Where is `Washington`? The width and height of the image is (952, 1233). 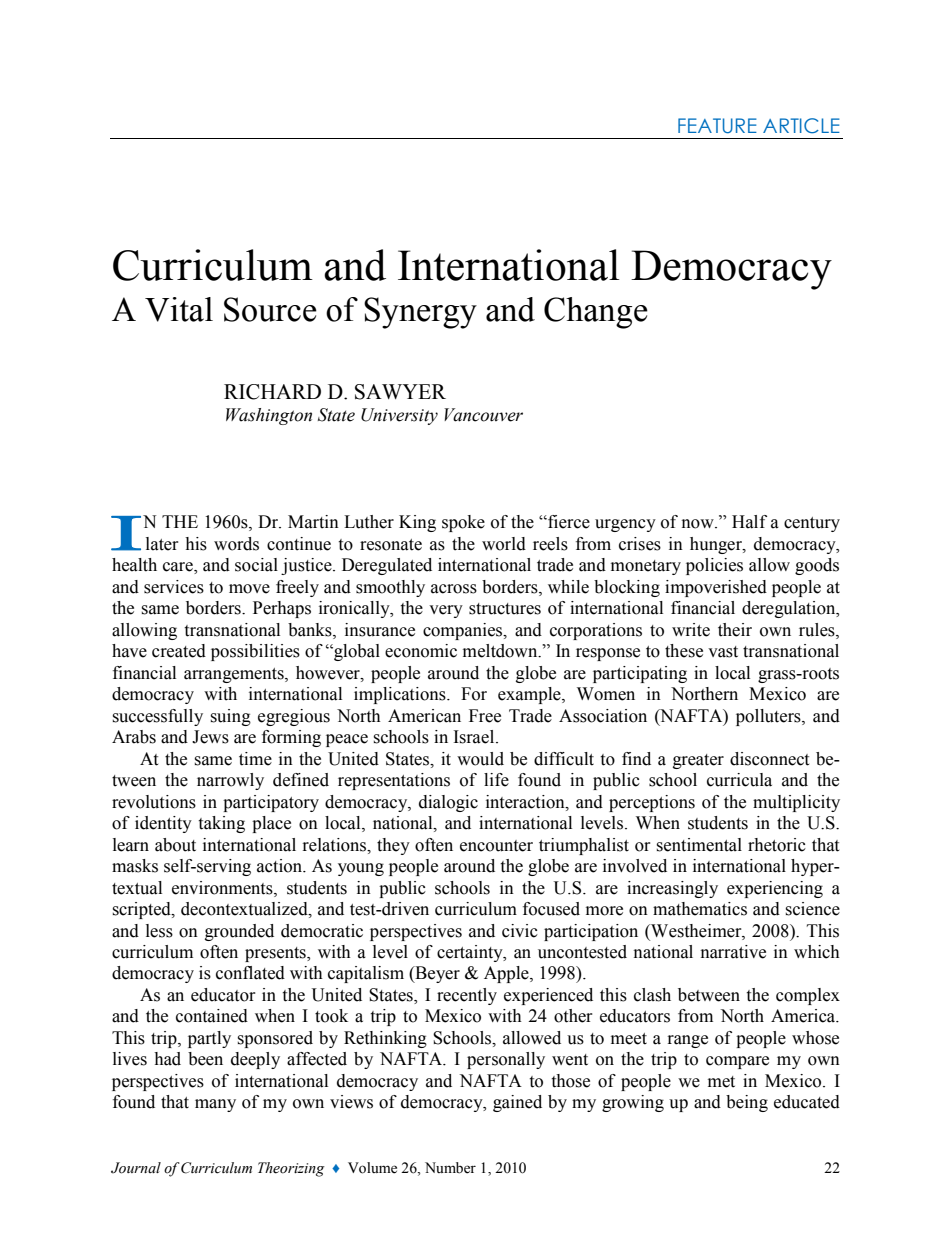
Washington is located at coordinates (269, 416).
